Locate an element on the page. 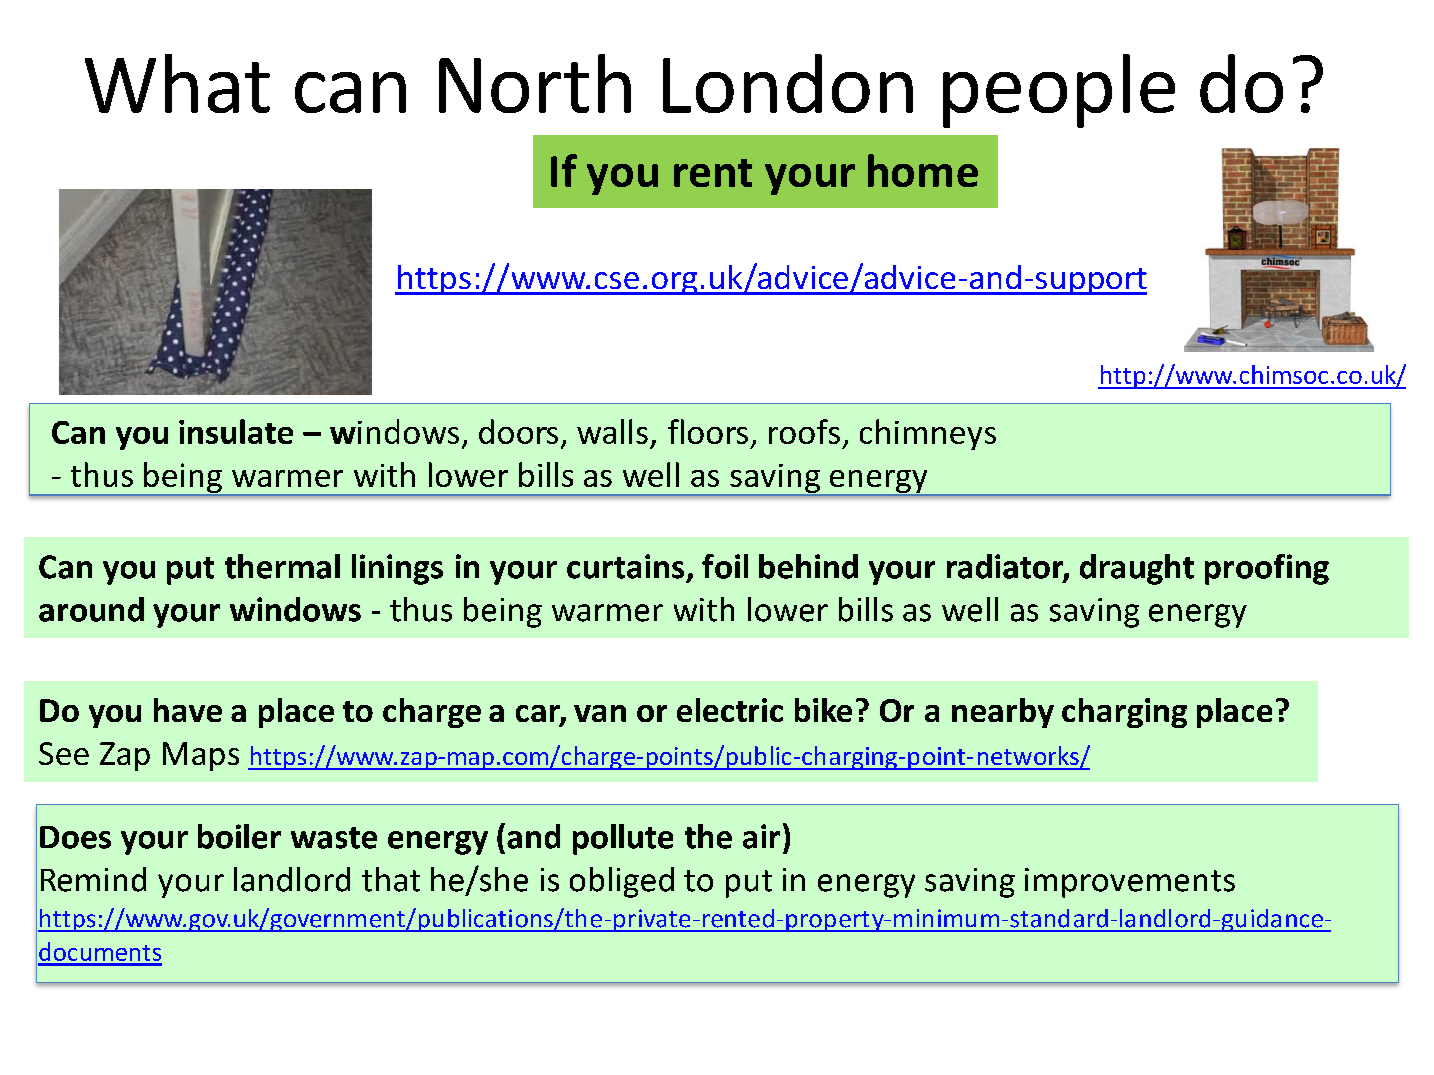  chimneys is located at coordinates (928, 434).
